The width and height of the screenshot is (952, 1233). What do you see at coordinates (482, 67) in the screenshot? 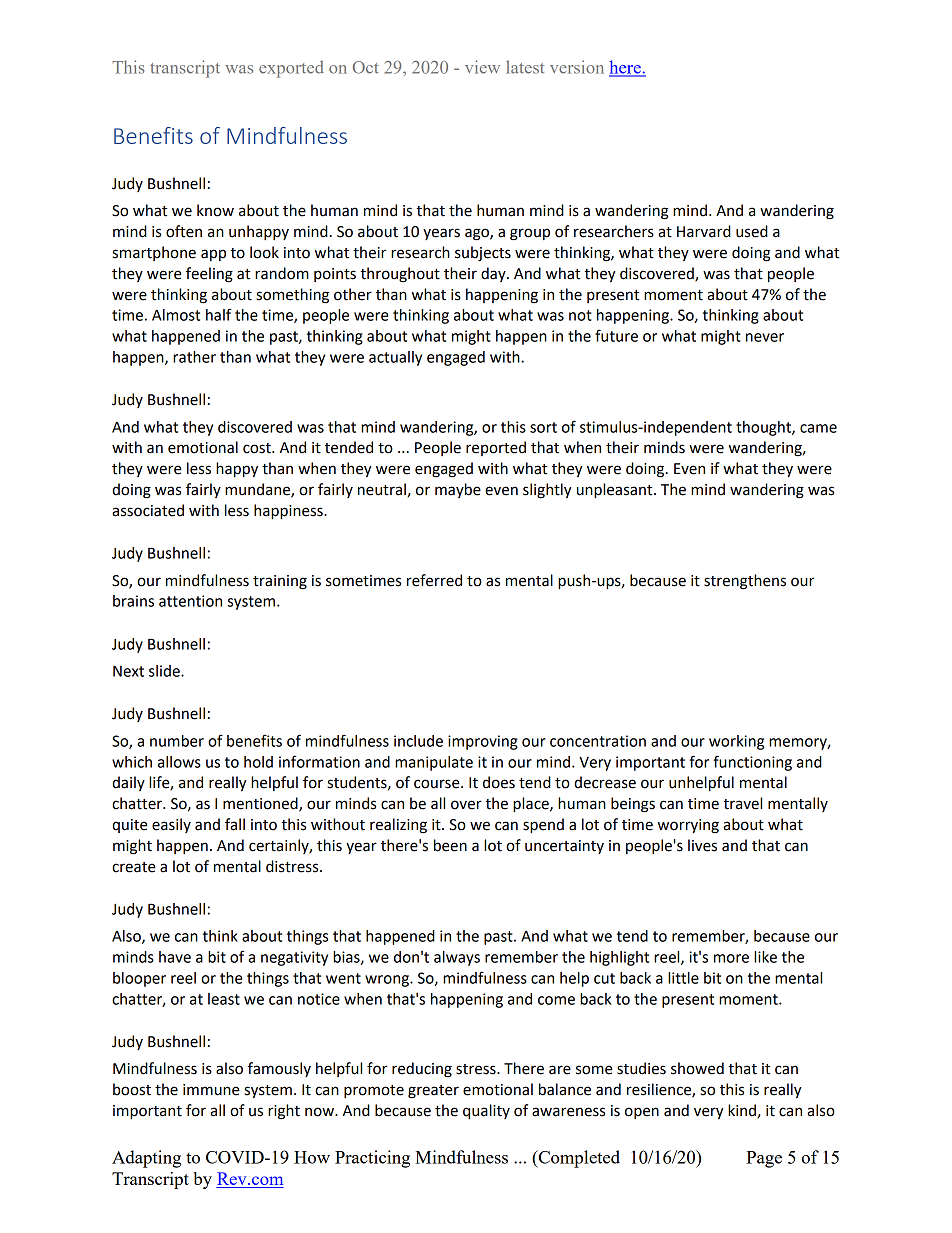
I see `view` at bounding box center [482, 67].
